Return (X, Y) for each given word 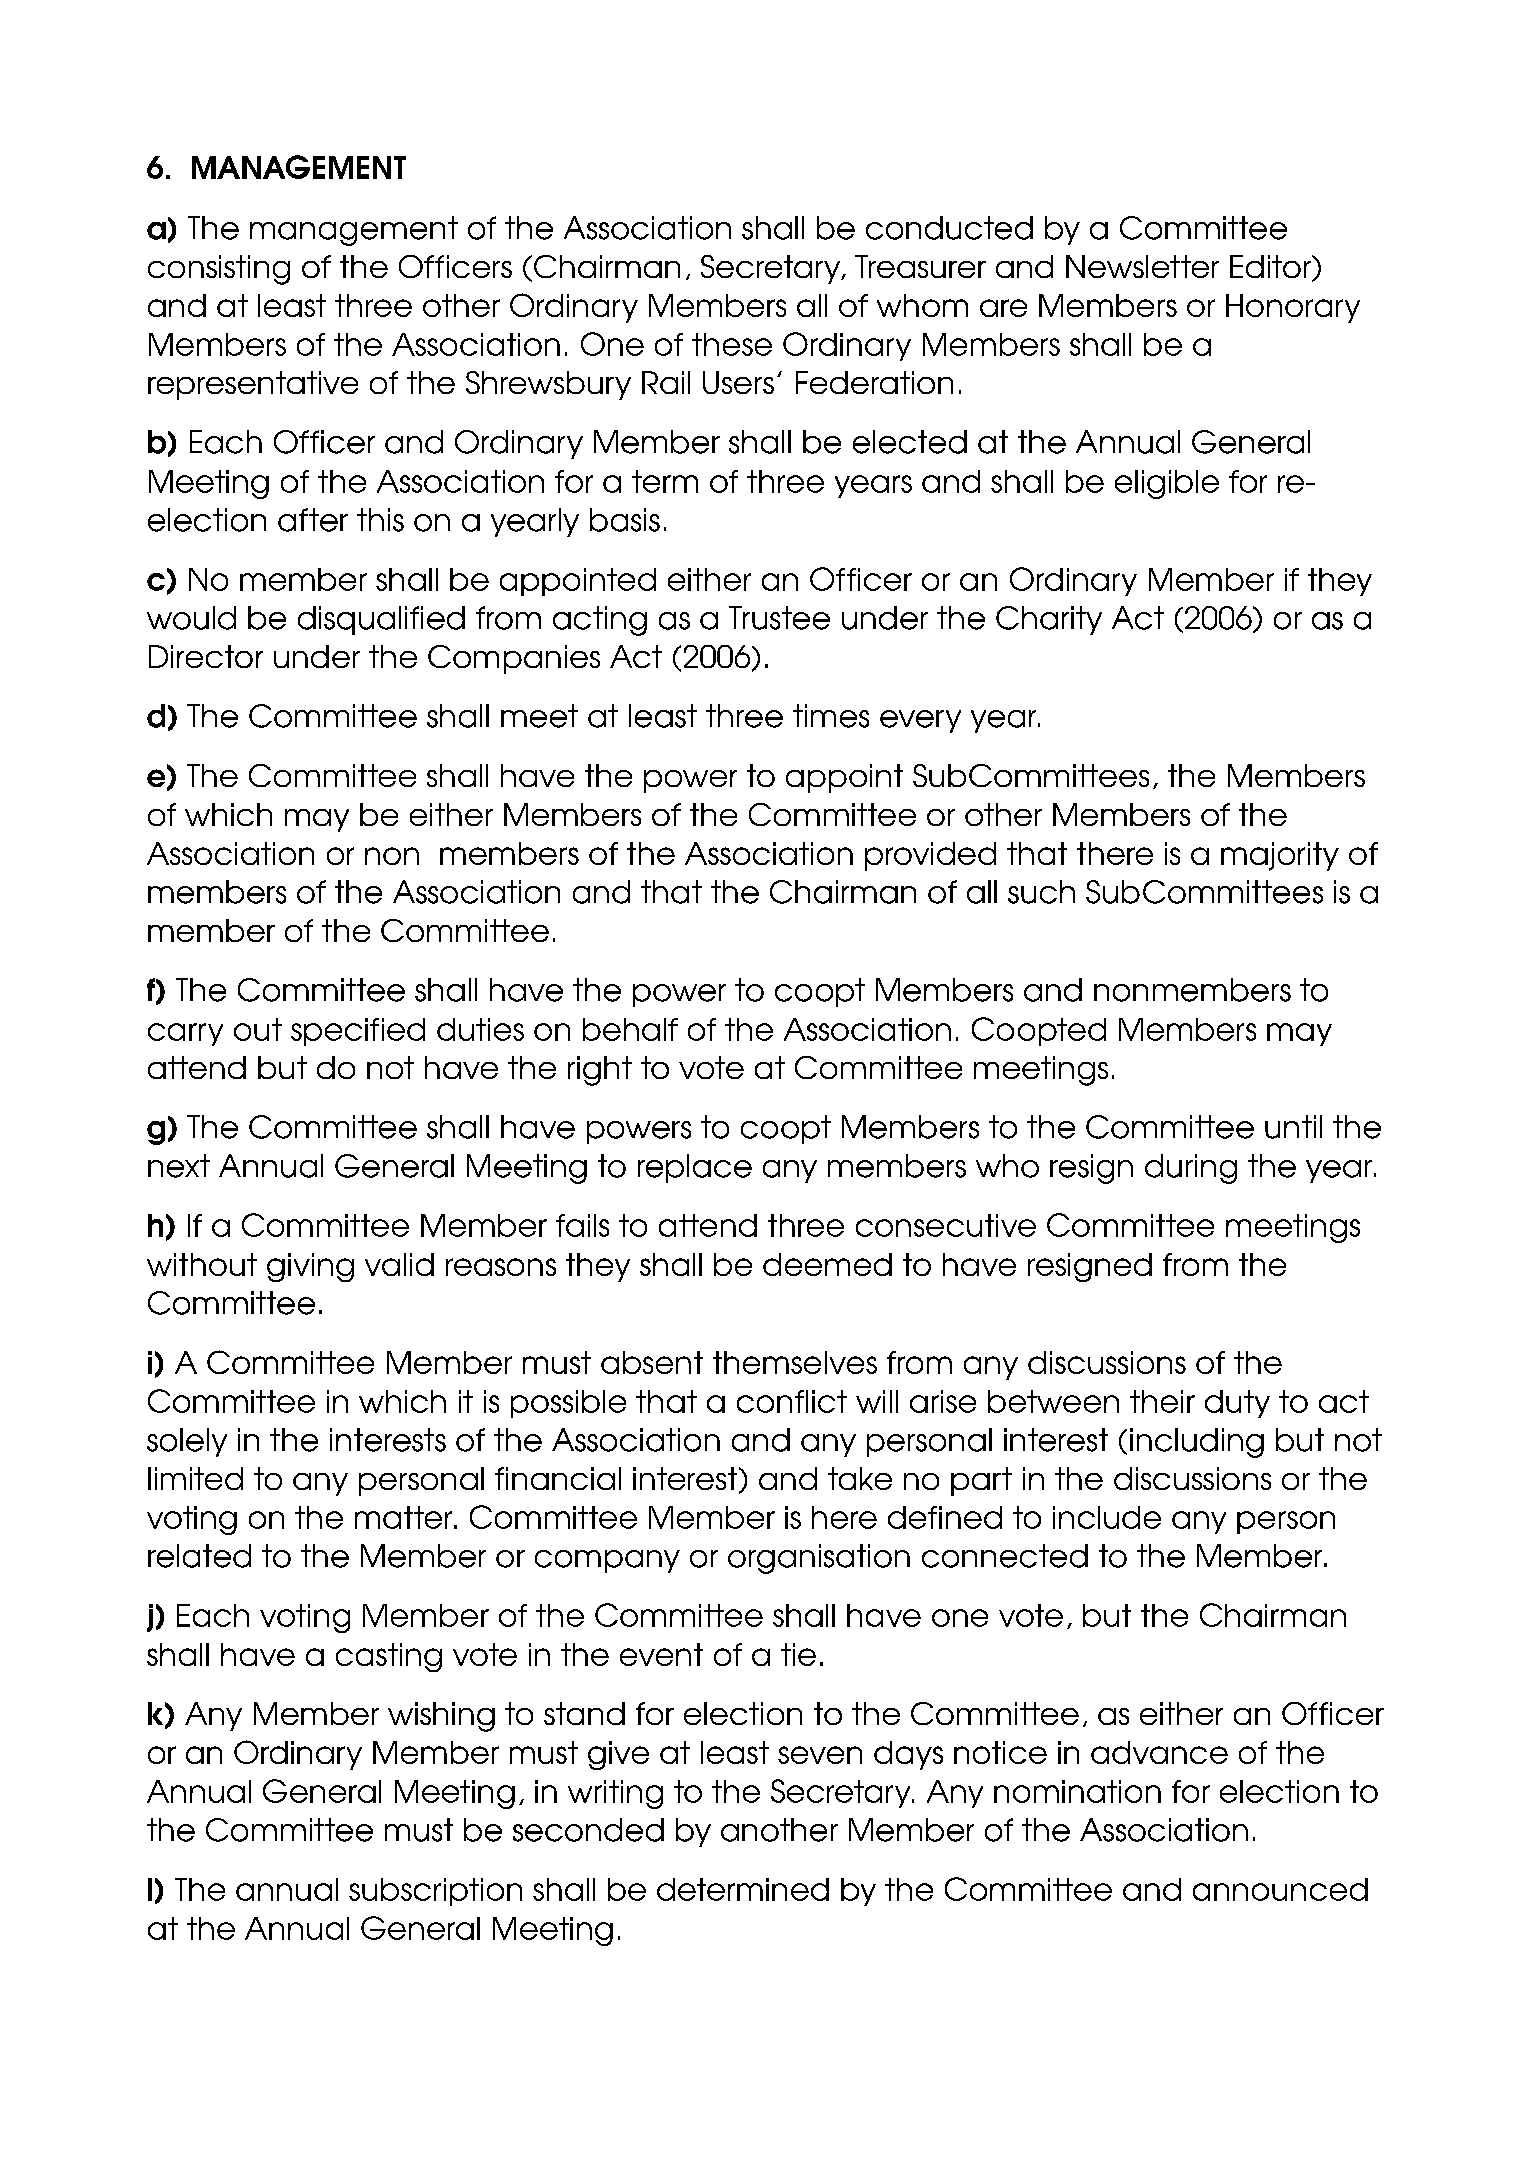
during (1191, 1169)
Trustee (779, 618)
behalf (630, 1029)
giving (310, 1267)
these (732, 344)
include (1107, 1517)
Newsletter (1142, 266)
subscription (435, 1892)
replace (695, 1168)
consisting (219, 270)
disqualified (381, 620)
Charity (1049, 620)
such (1041, 892)
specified (358, 1032)
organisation (819, 1559)
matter (405, 1517)
